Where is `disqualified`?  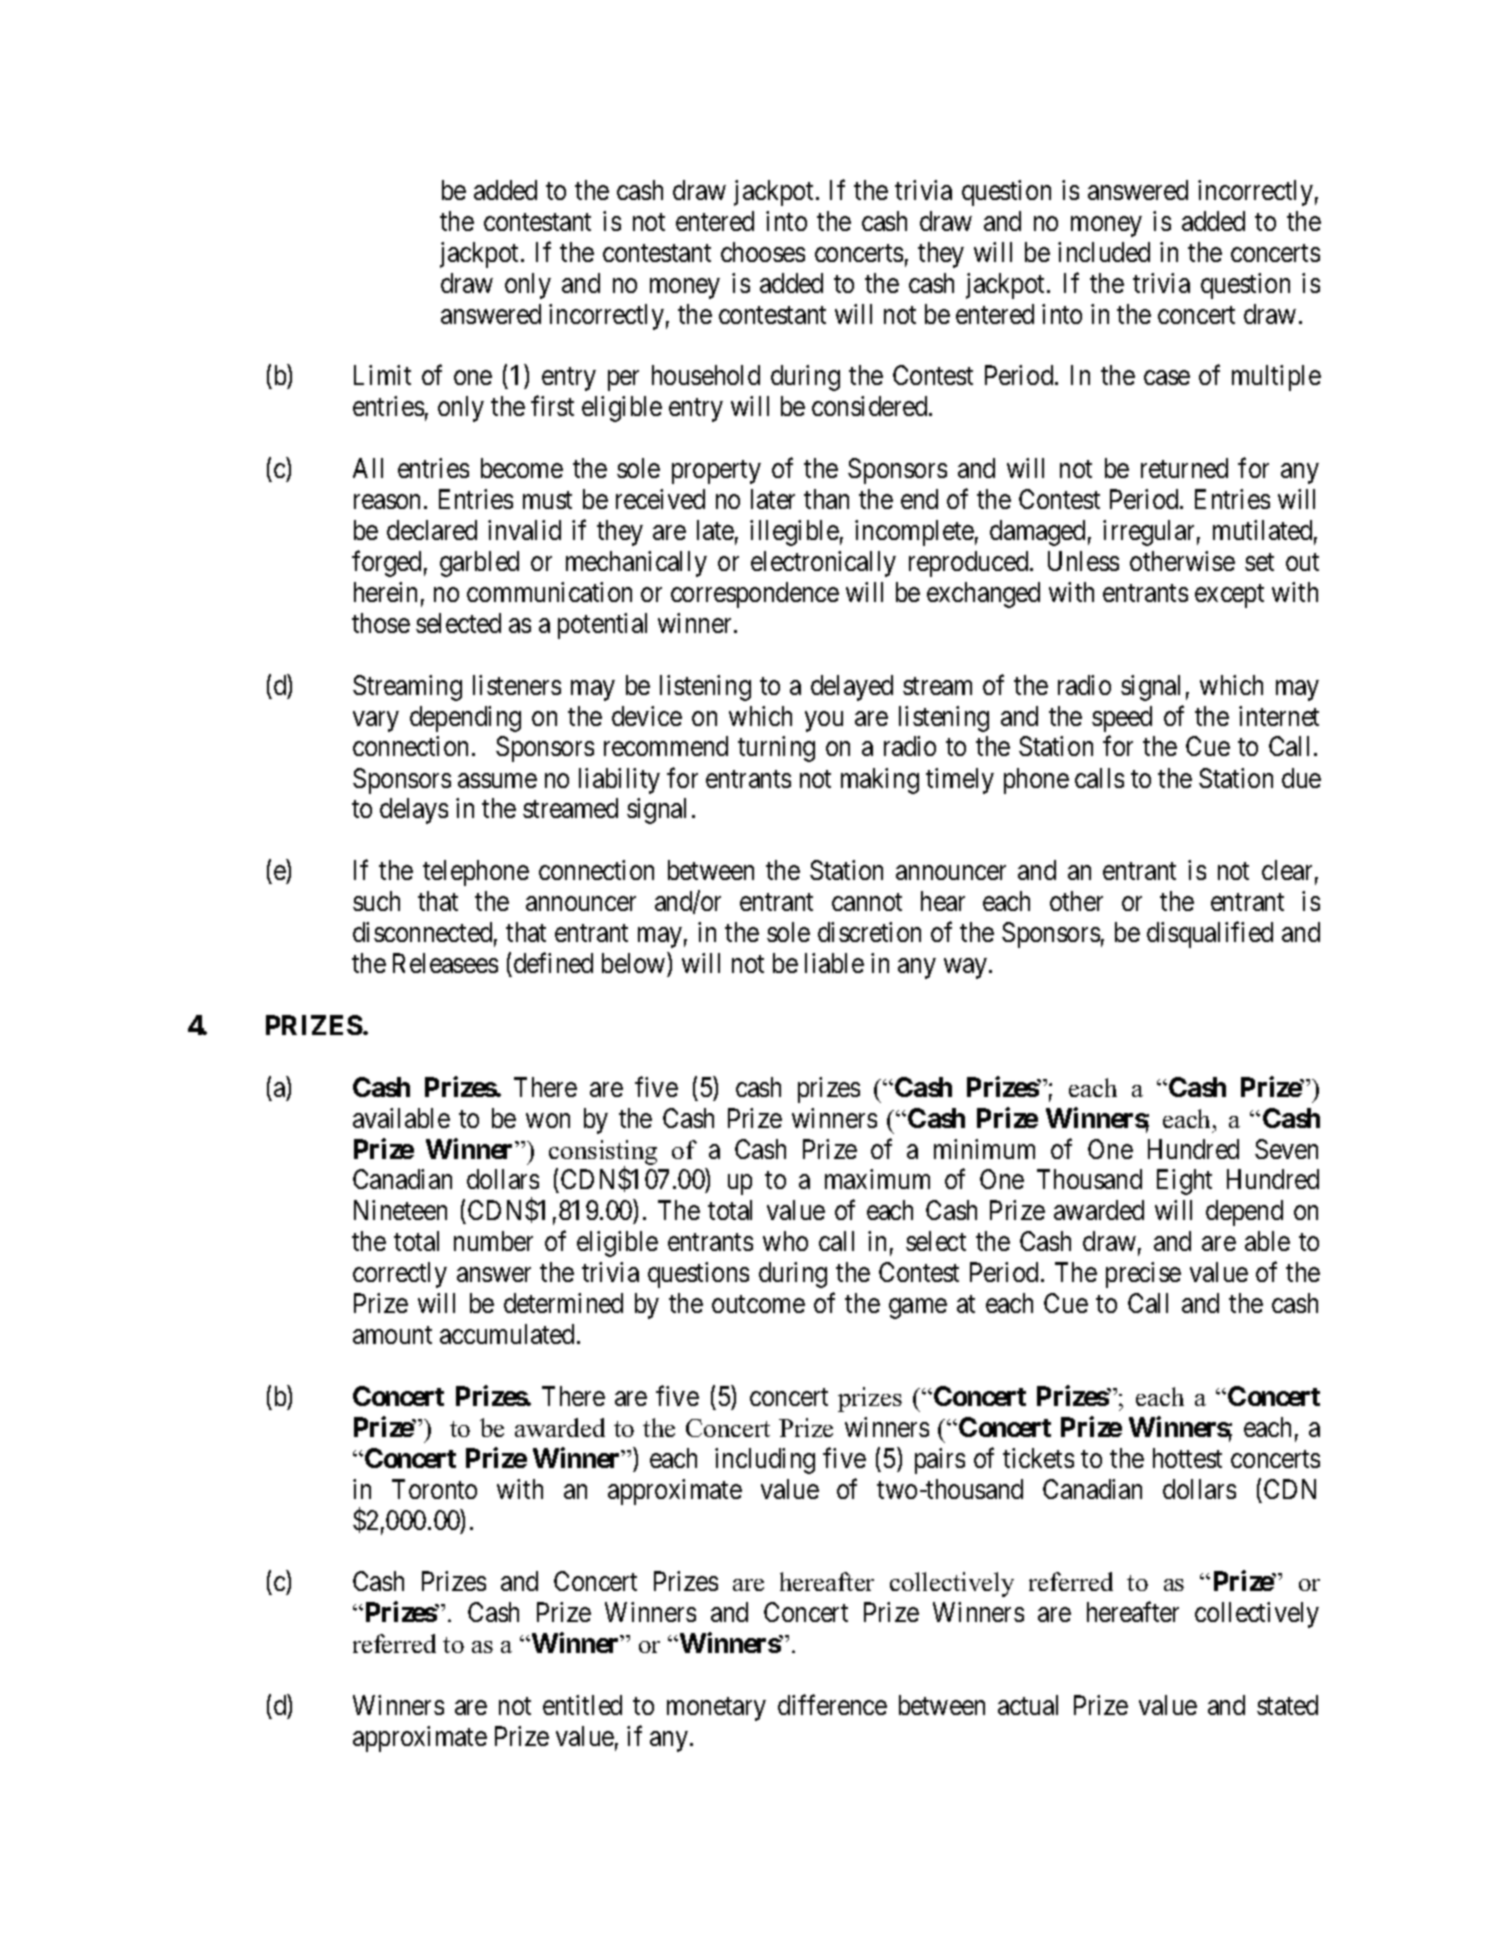 disqualified is located at coordinates (1210, 935).
